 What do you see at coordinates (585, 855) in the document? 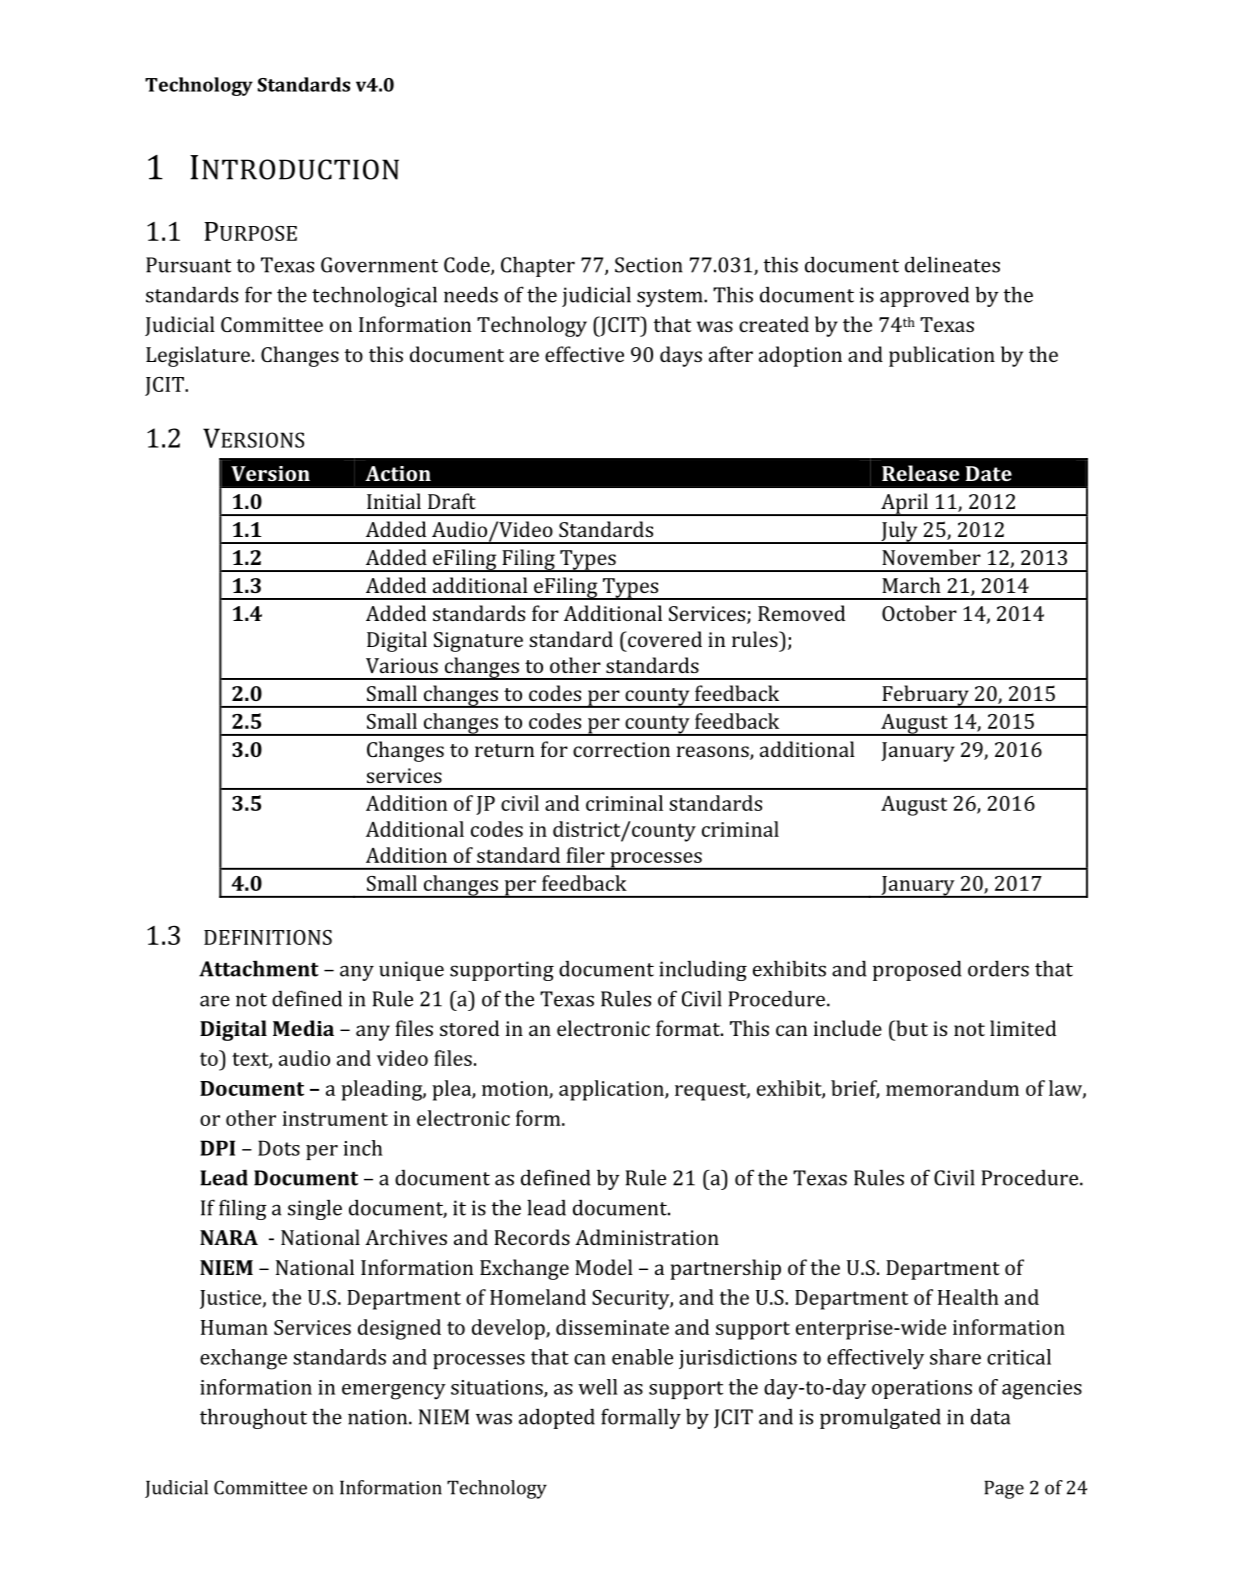
I see `filer` at bounding box center [585, 855].
